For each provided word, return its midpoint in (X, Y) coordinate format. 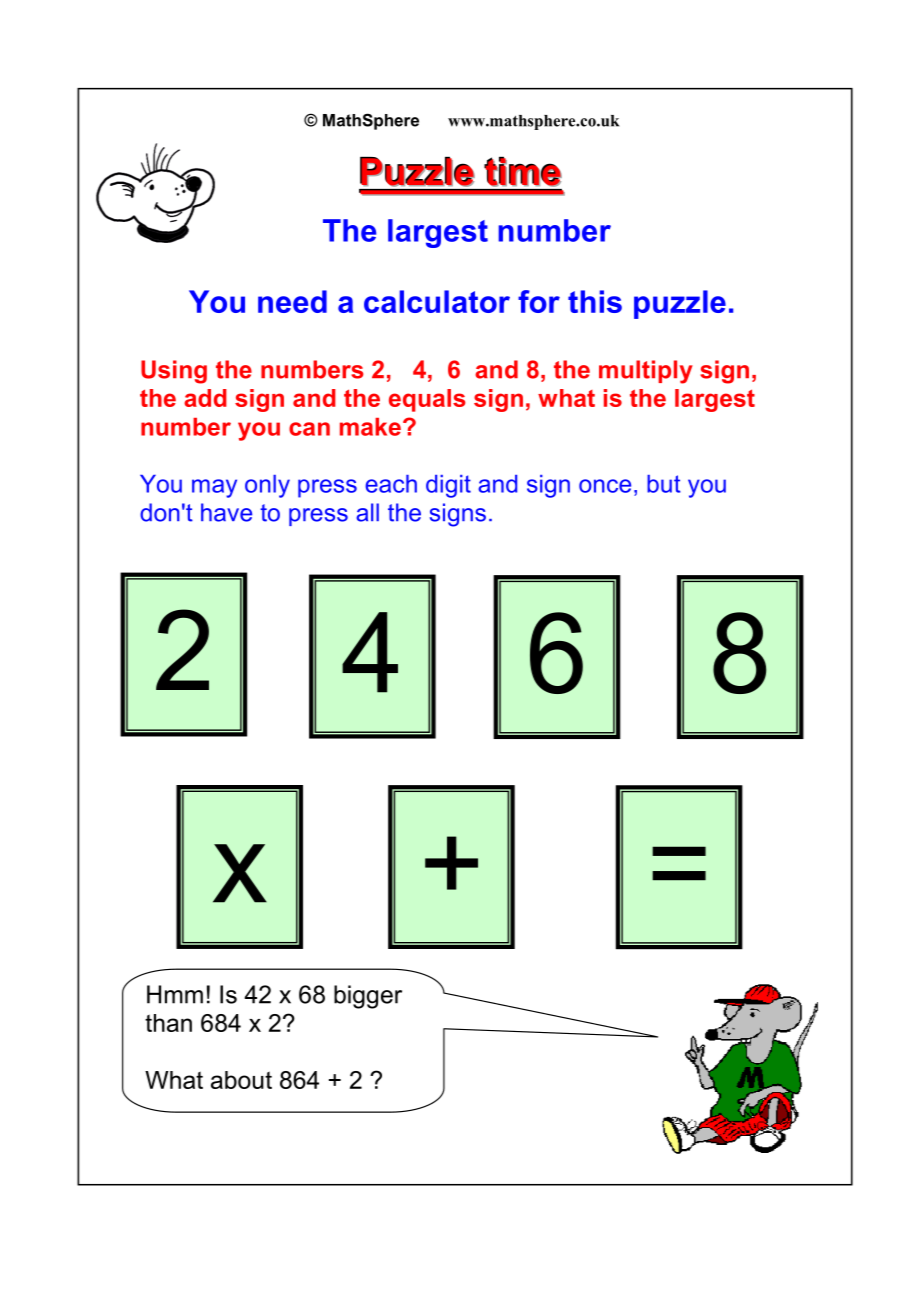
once (605, 486)
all (367, 512)
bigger (368, 997)
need (292, 301)
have (226, 512)
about (241, 1080)
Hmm (175, 994)
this (595, 301)
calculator (437, 301)
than (168, 1023)
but (664, 484)
